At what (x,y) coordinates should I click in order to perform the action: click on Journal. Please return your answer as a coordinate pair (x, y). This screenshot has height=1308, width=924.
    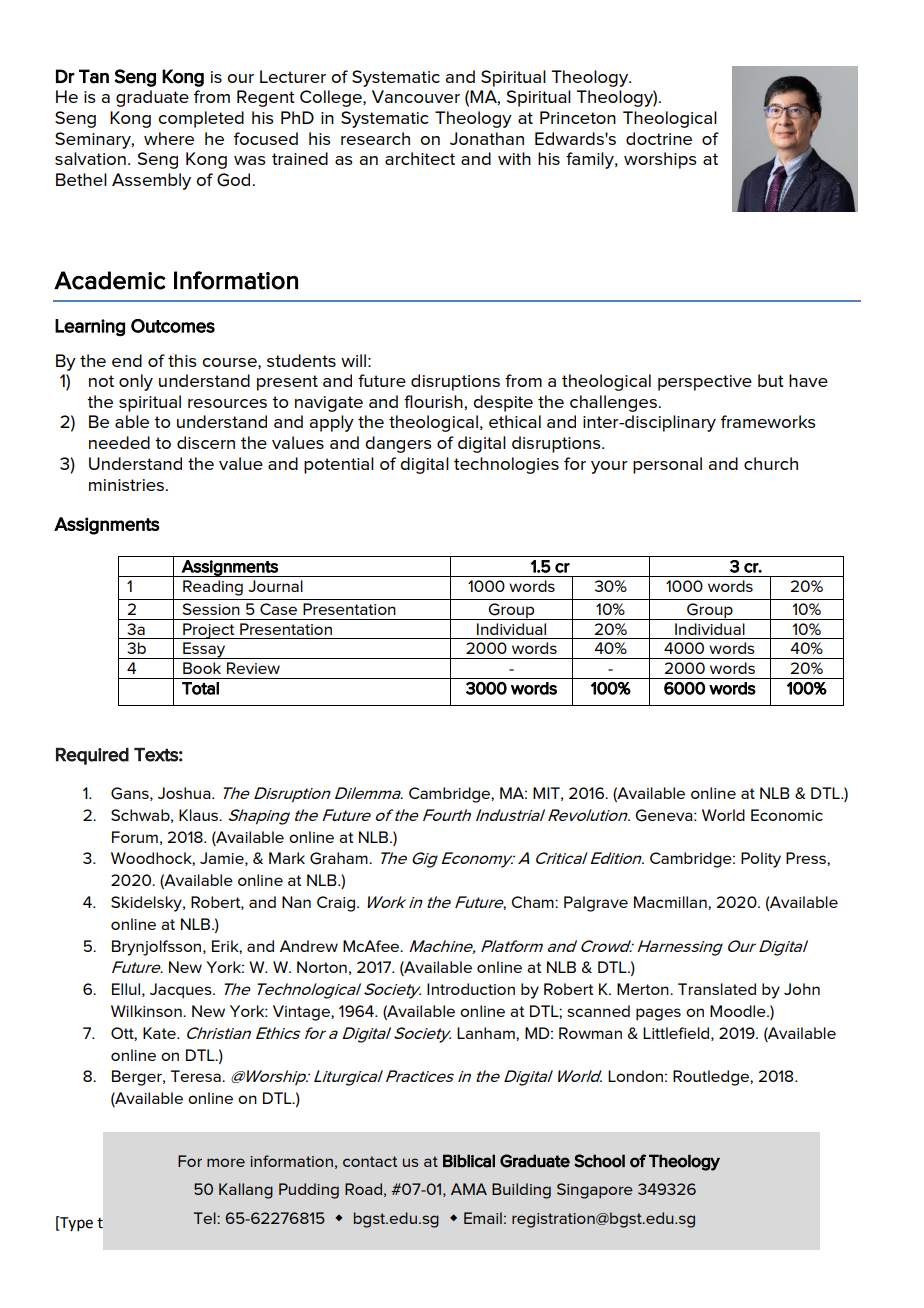
    Looking at the image, I should click on (275, 586).
